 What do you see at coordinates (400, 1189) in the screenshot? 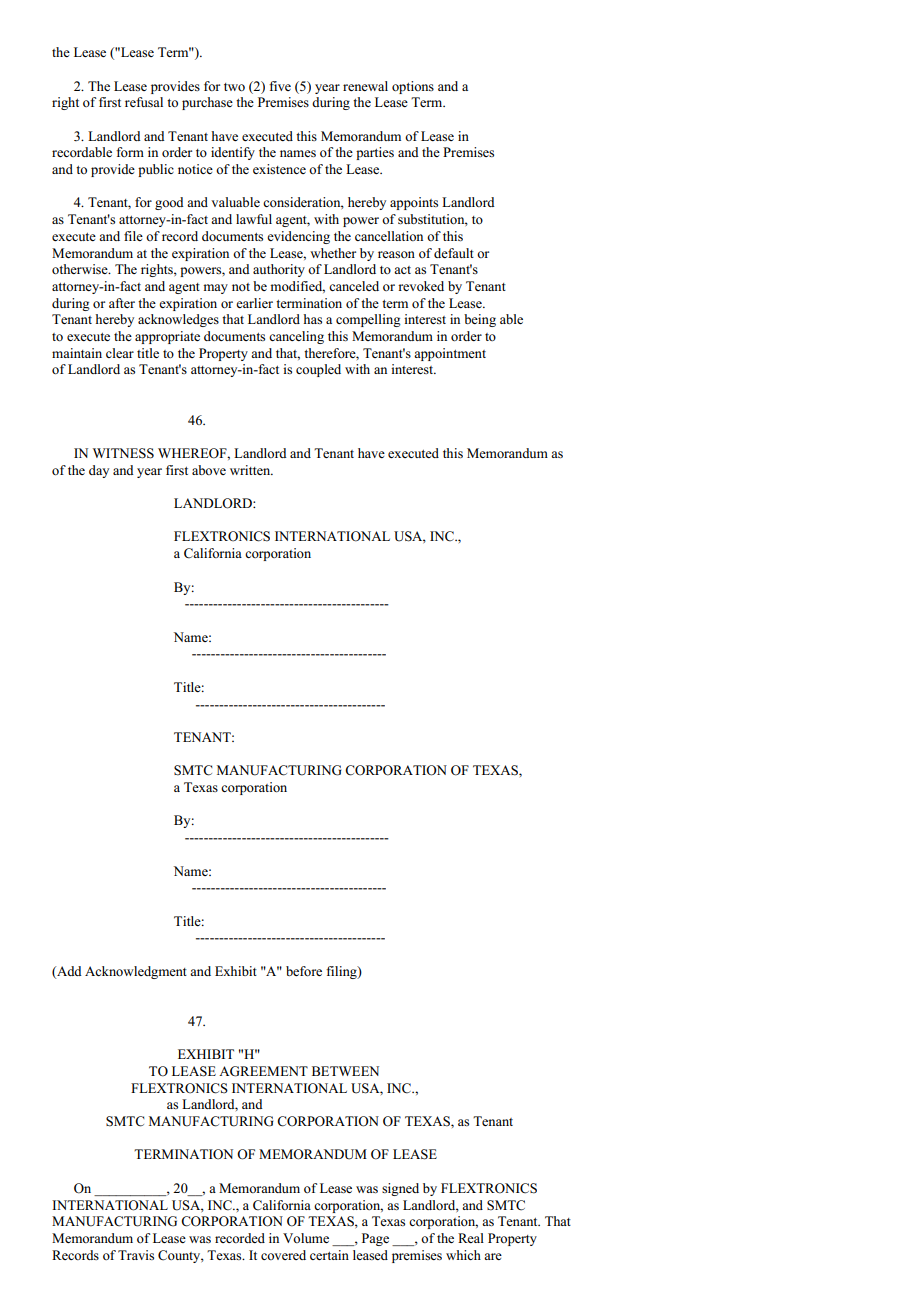
I see `signed` at bounding box center [400, 1189].
